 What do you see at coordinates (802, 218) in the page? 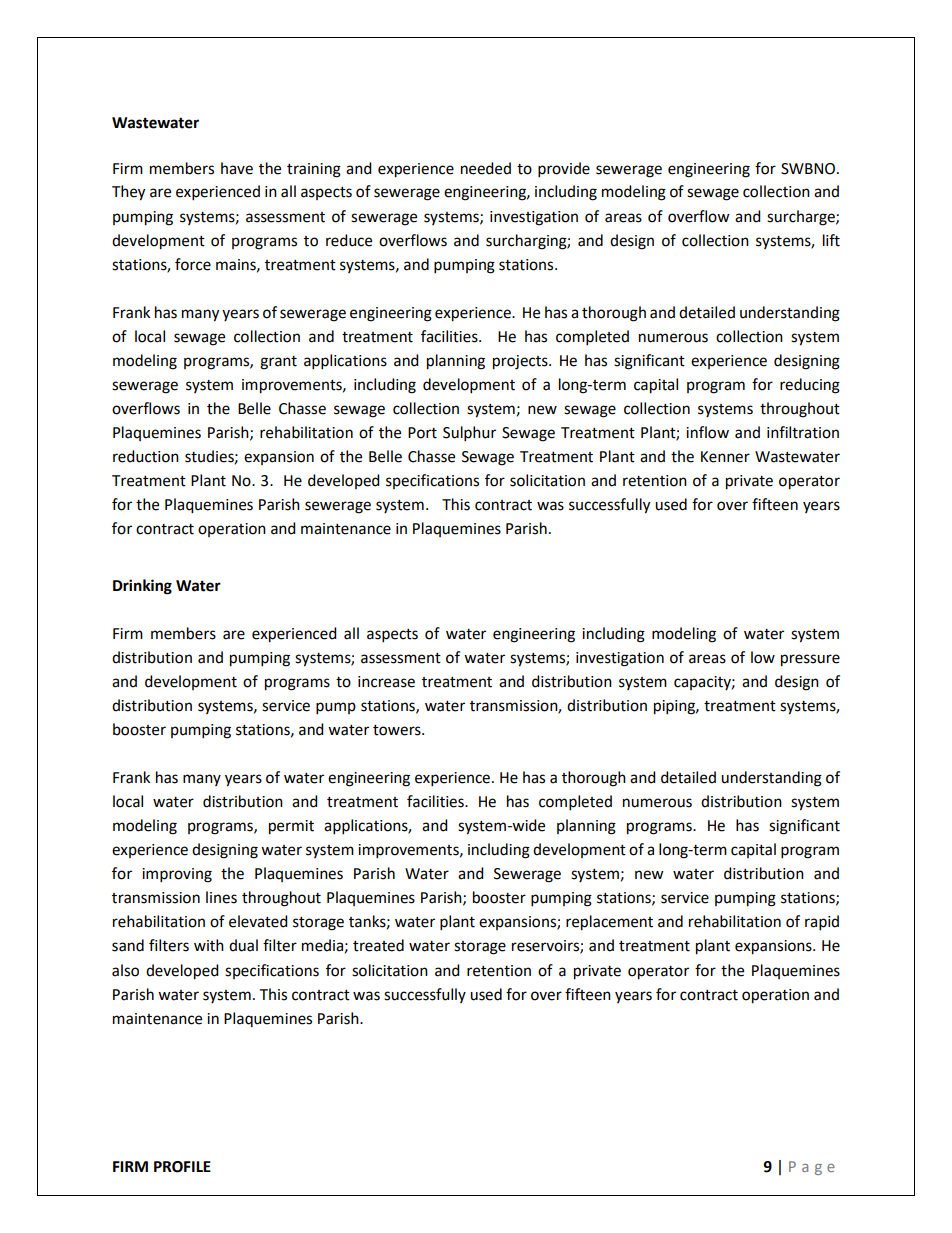
I see `surcharge` at bounding box center [802, 218].
